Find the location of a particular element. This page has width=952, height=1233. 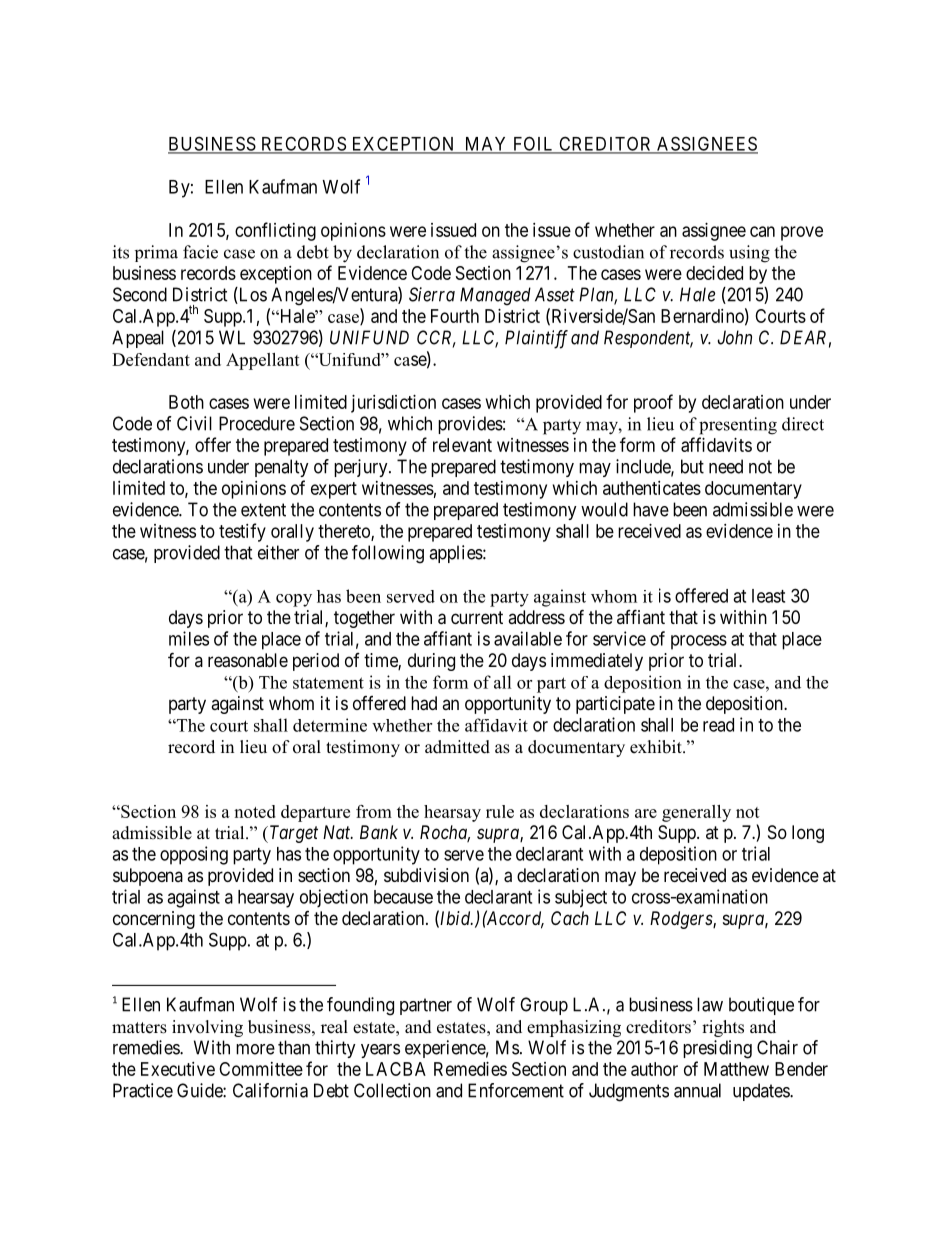

opposing is located at coordinates (194, 855).
